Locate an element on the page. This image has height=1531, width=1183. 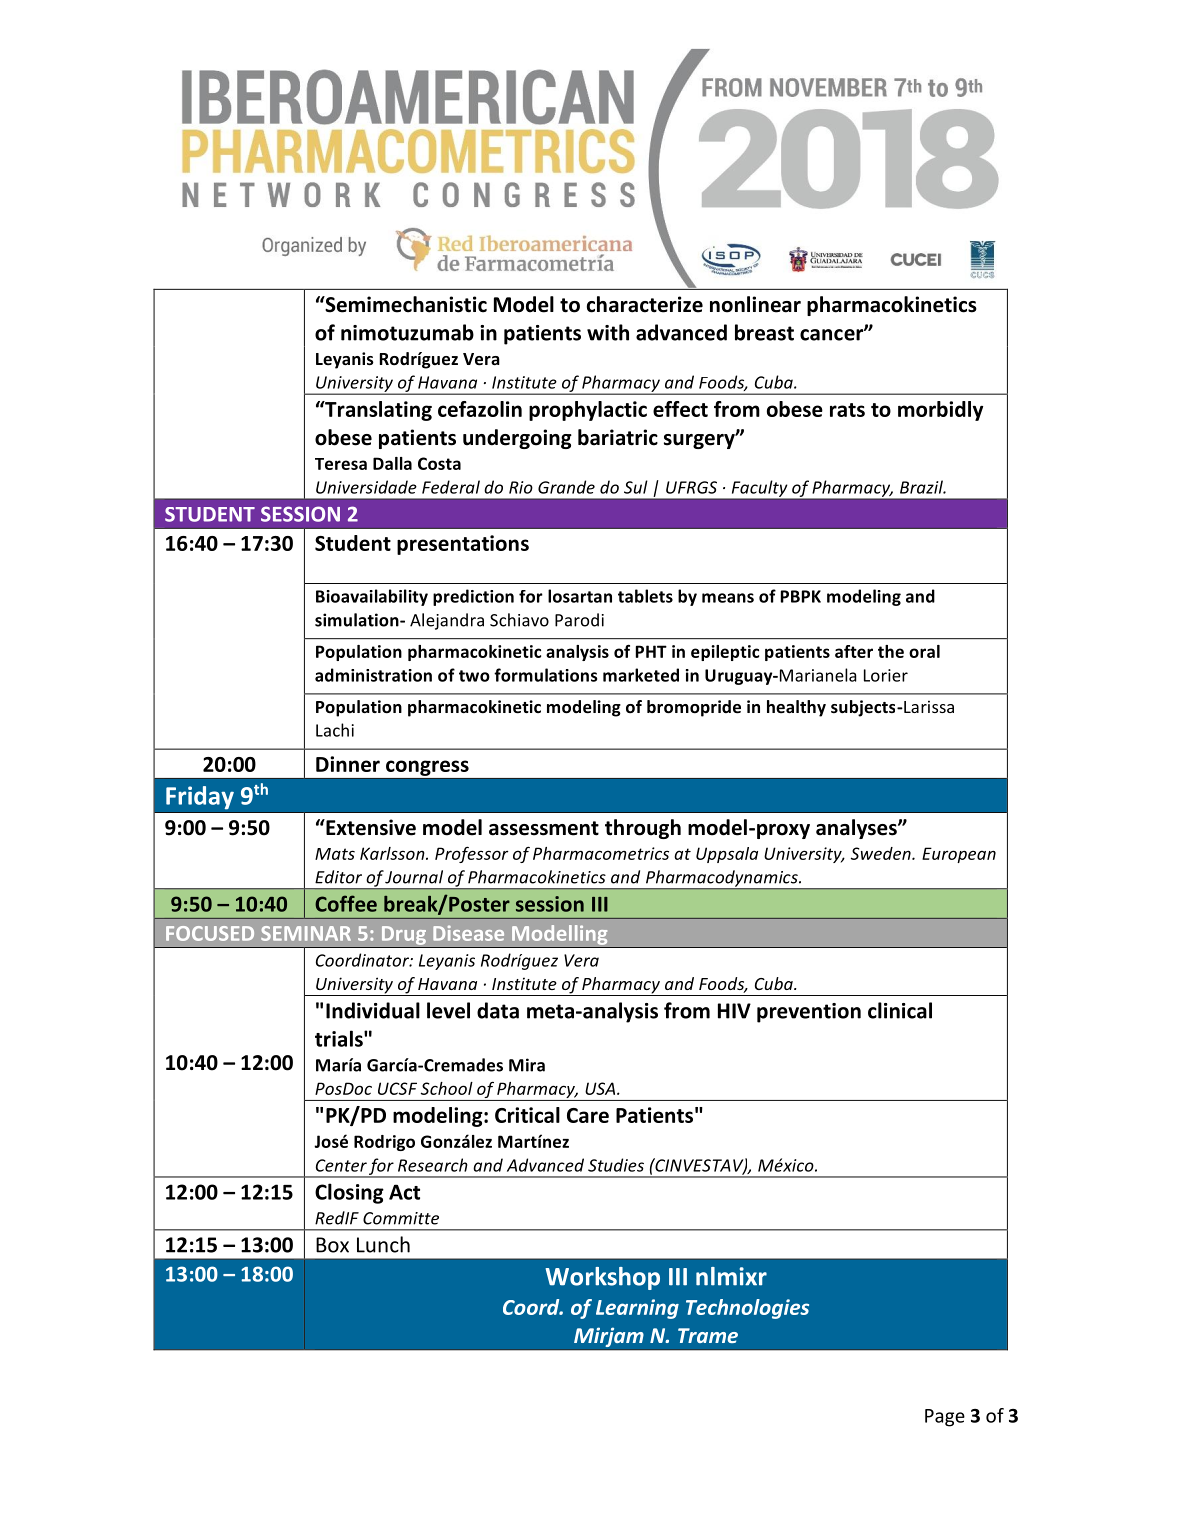
rats is located at coordinates (847, 410).
